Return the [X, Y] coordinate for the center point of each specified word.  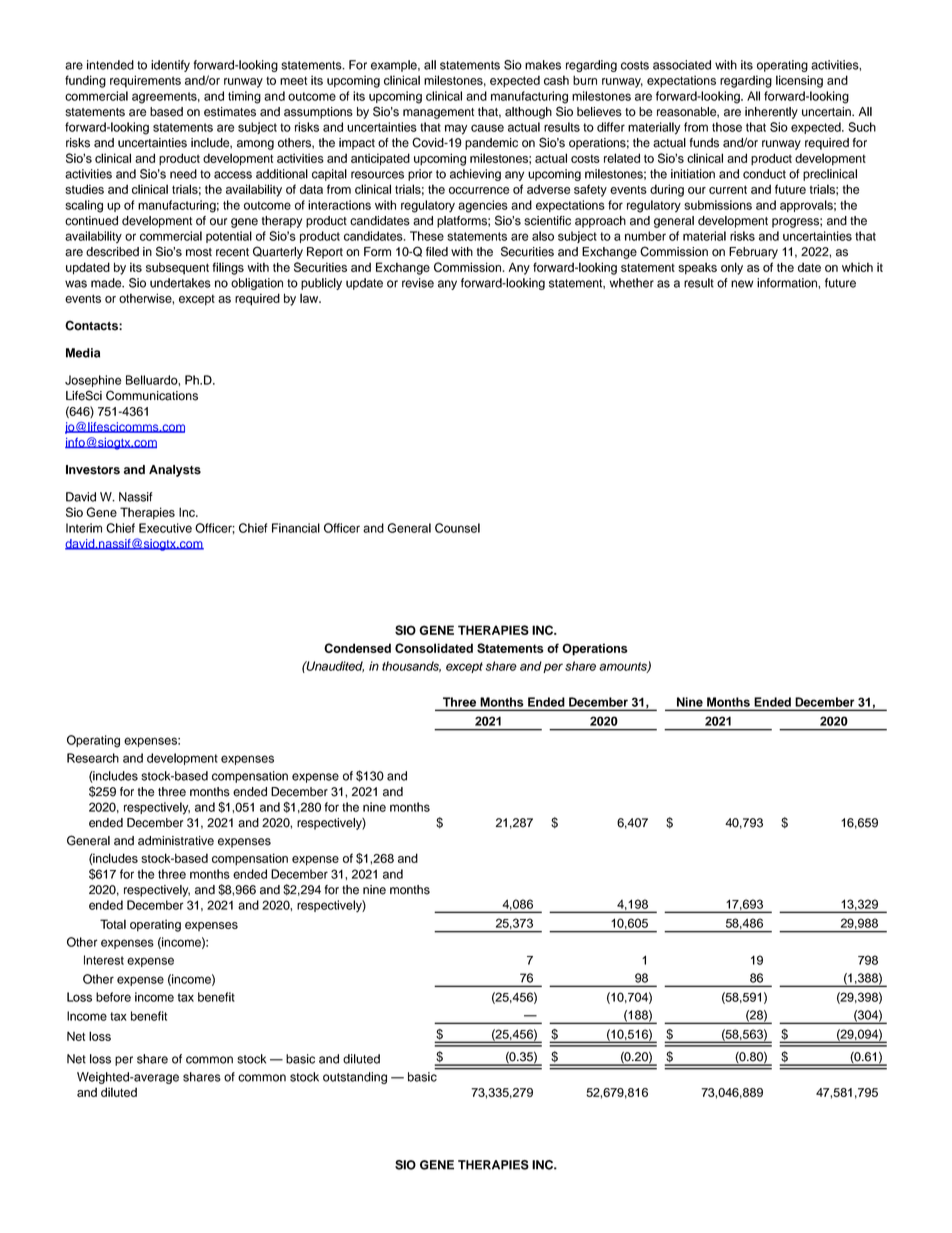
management [438, 113]
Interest [104, 960]
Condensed [357, 648]
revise [418, 283]
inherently [771, 113]
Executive [165, 528]
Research [93, 758]
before [113, 997]
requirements [145, 81]
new [742, 284]
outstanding [355, 1078]
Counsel [457, 528]
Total [113, 924]
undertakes [180, 283]
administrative [176, 841]
